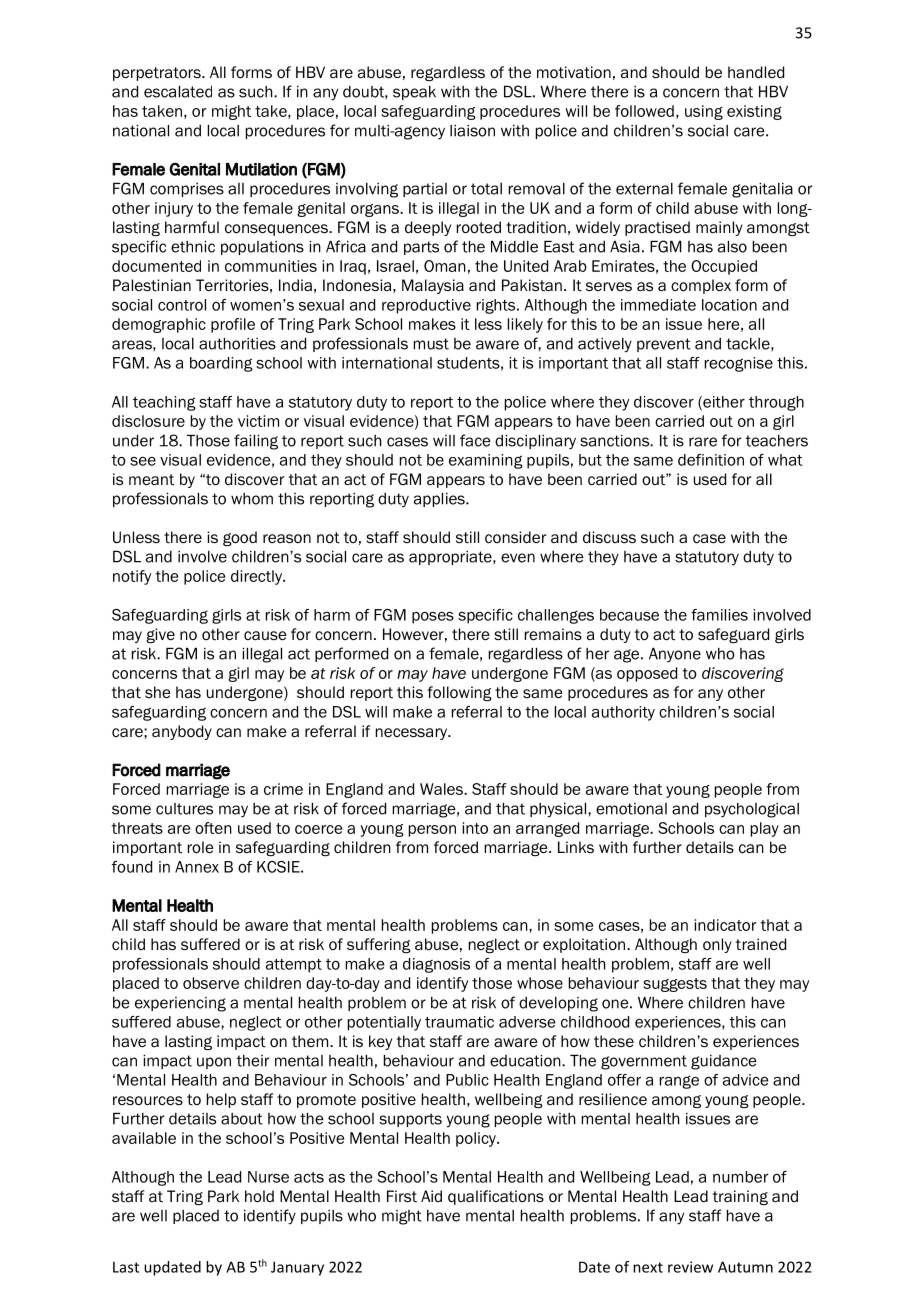  I want to click on escalated, so click(178, 92).
